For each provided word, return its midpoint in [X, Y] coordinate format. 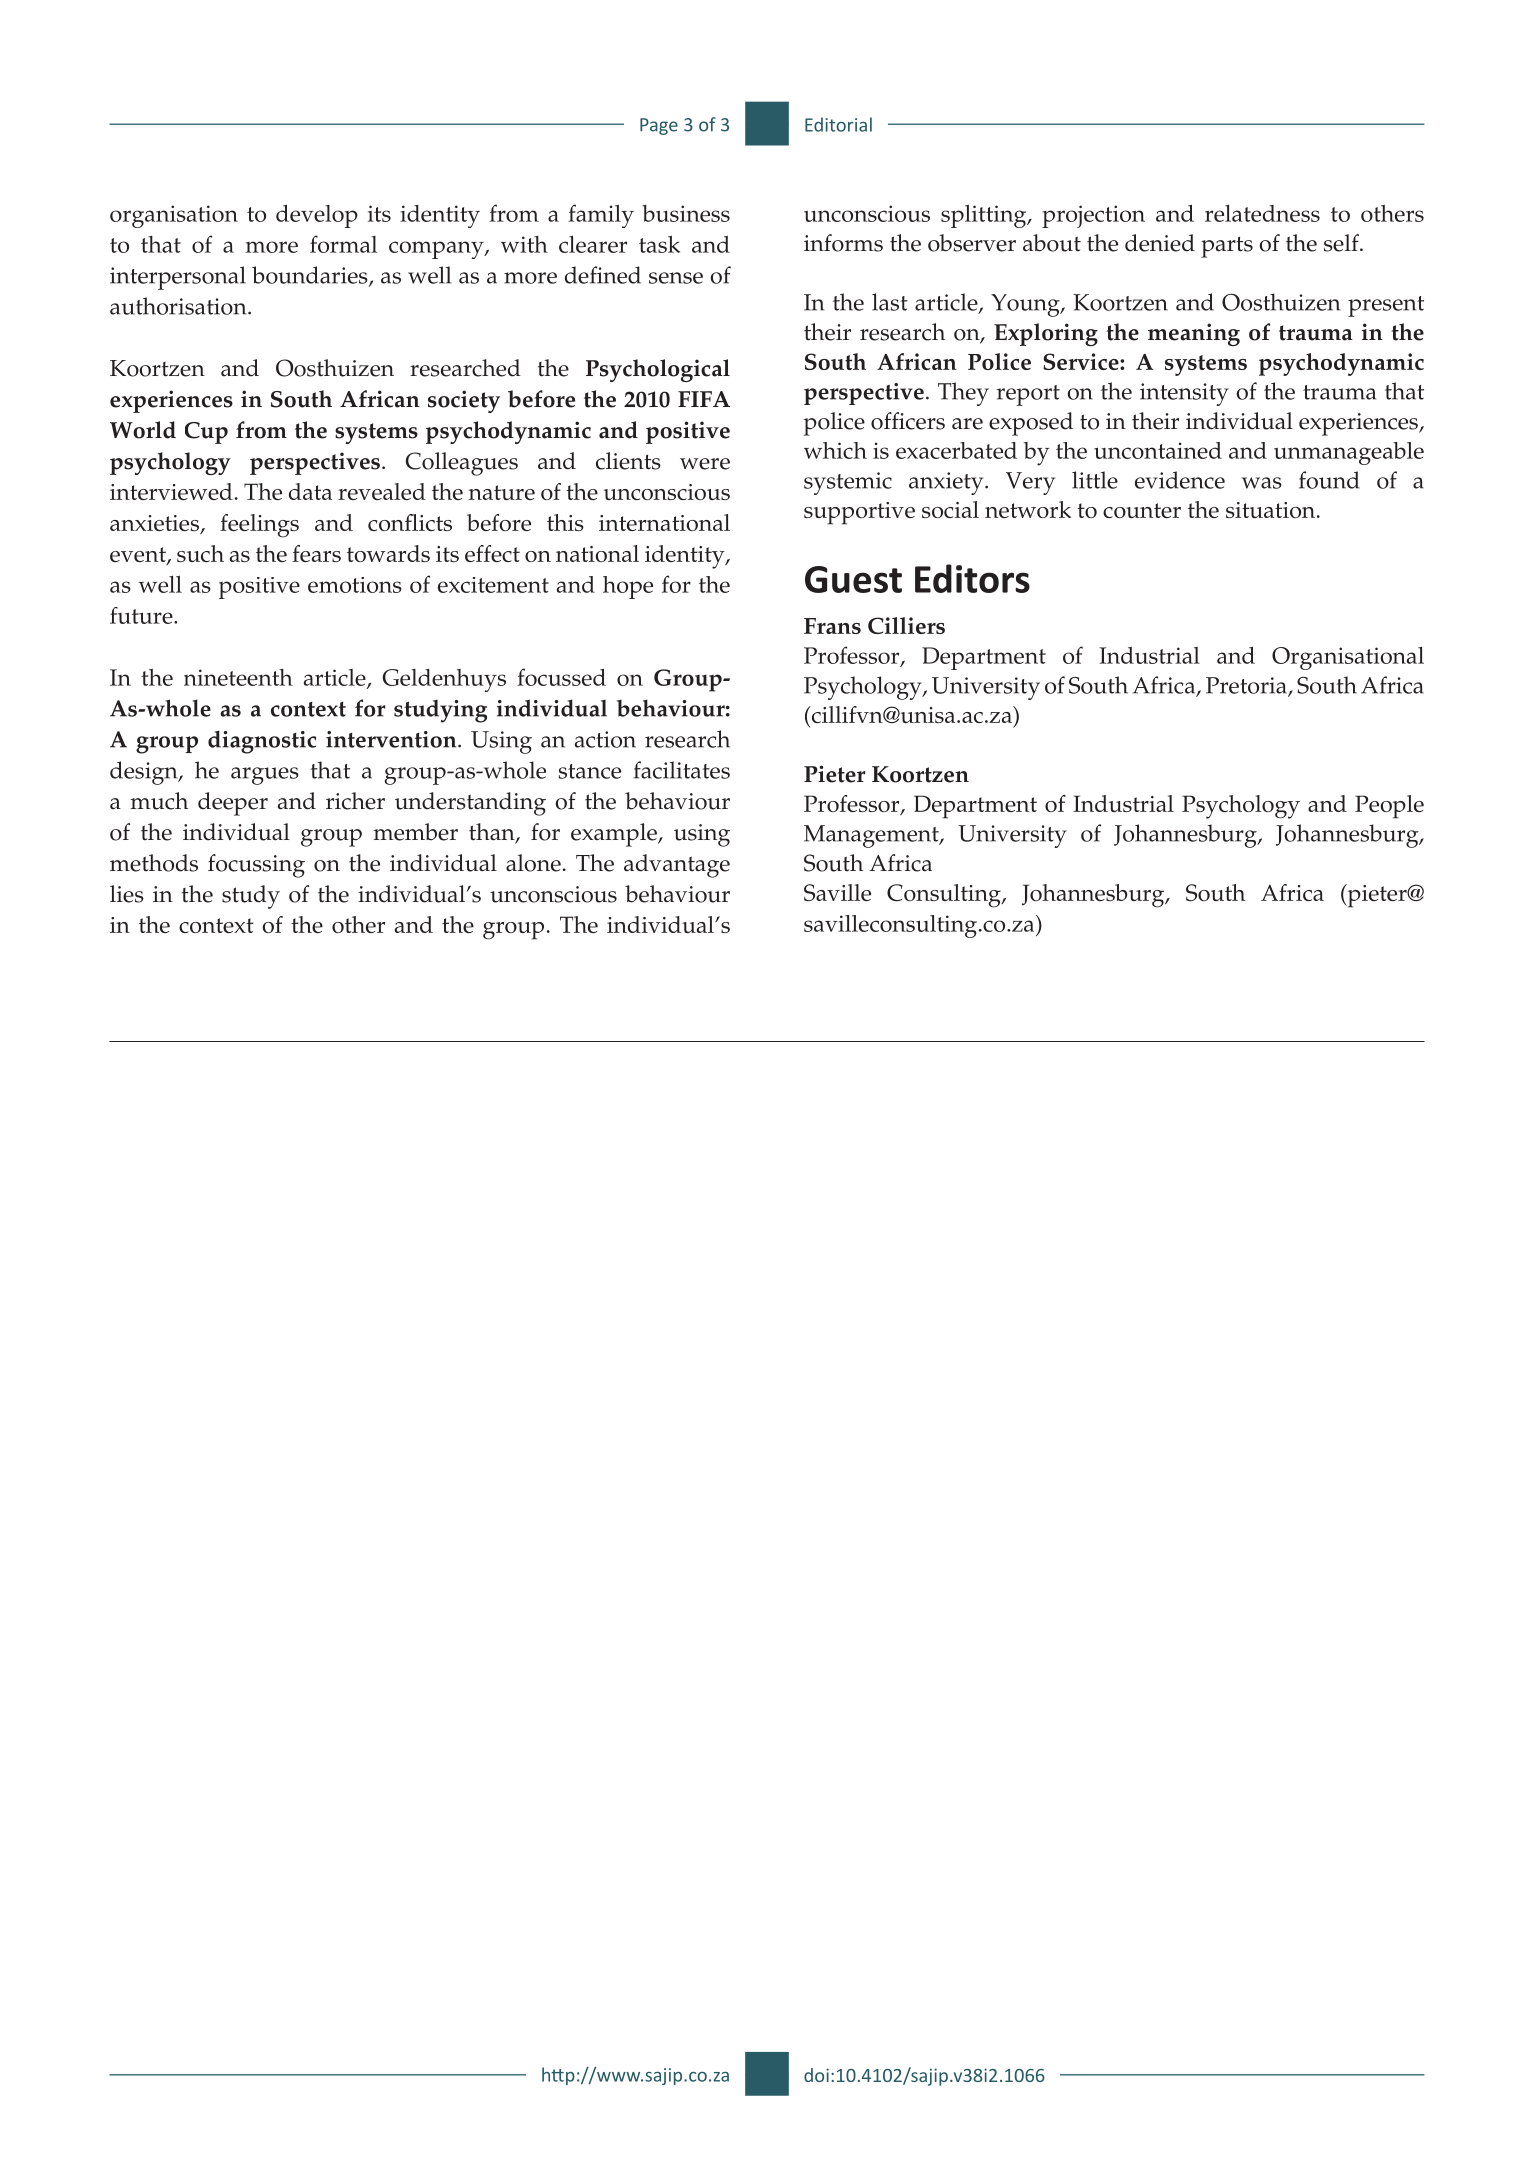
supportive [859, 513]
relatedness [1262, 213]
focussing [256, 866]
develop [317, 216]
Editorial [838, 124]
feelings [259, 526]
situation [1272, 510]
